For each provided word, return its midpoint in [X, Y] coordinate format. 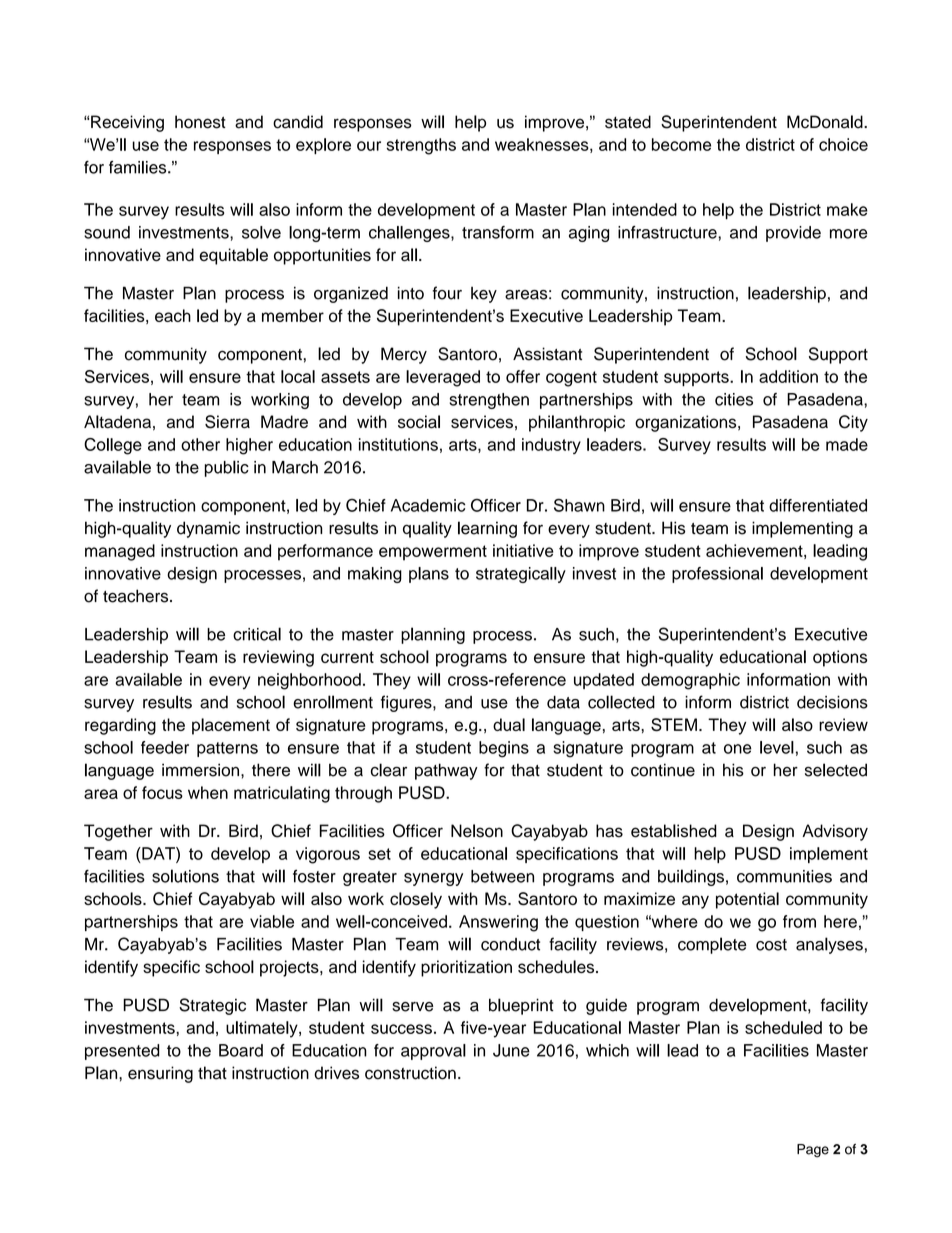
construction [410, 1073]
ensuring [160, 1074]
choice [843, 144]
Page [813, 1151]
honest [200, 122]
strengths [421, 146]
